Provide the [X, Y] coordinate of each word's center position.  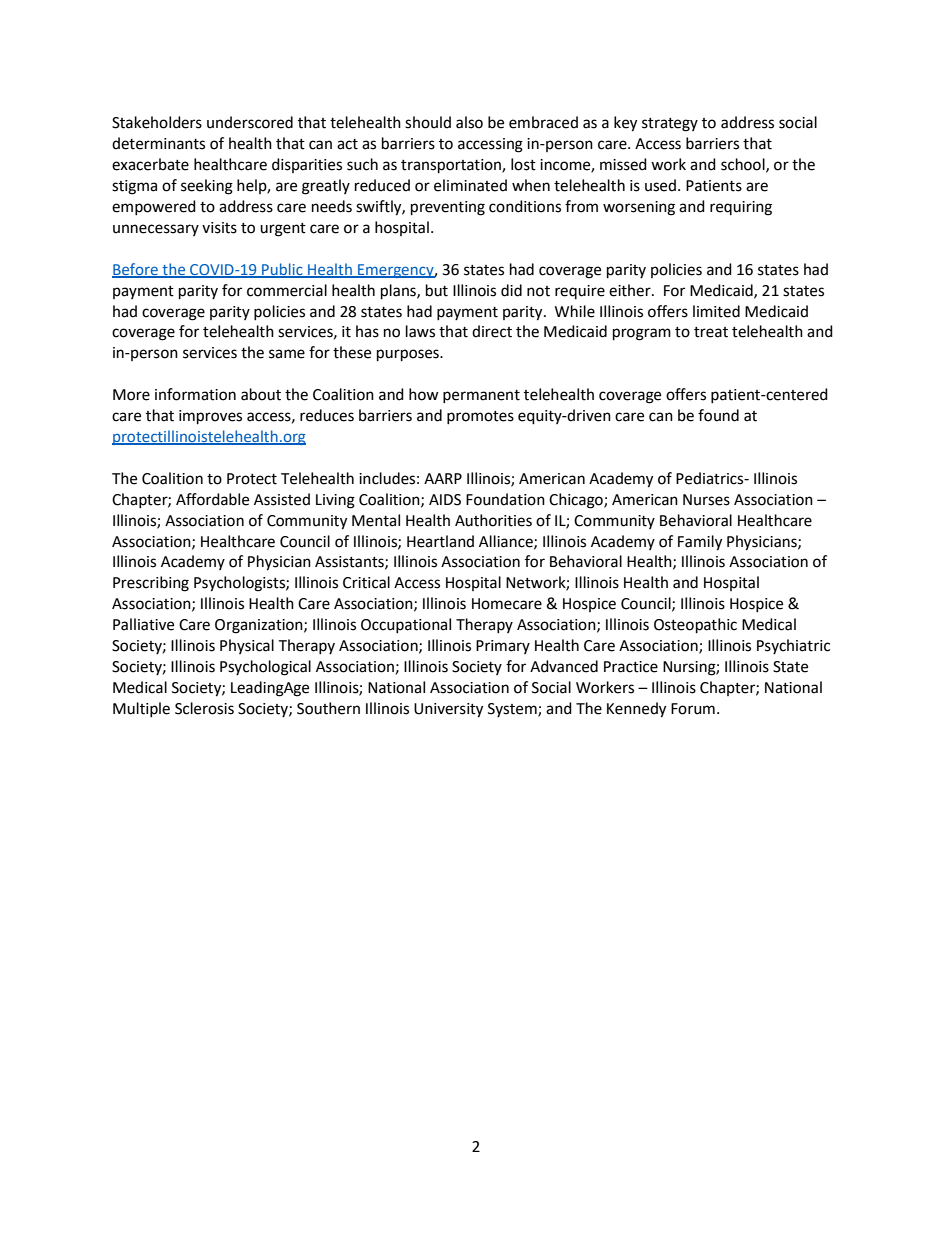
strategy [670, 125]
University [448, 710]
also [469, 122]
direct [492, 331]
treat [711, 332]
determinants [158, 143]
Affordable [212, 499]
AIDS [445, 500]
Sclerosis [204, 708]
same [287, 354]
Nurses [706, 500]
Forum [693, 709]
